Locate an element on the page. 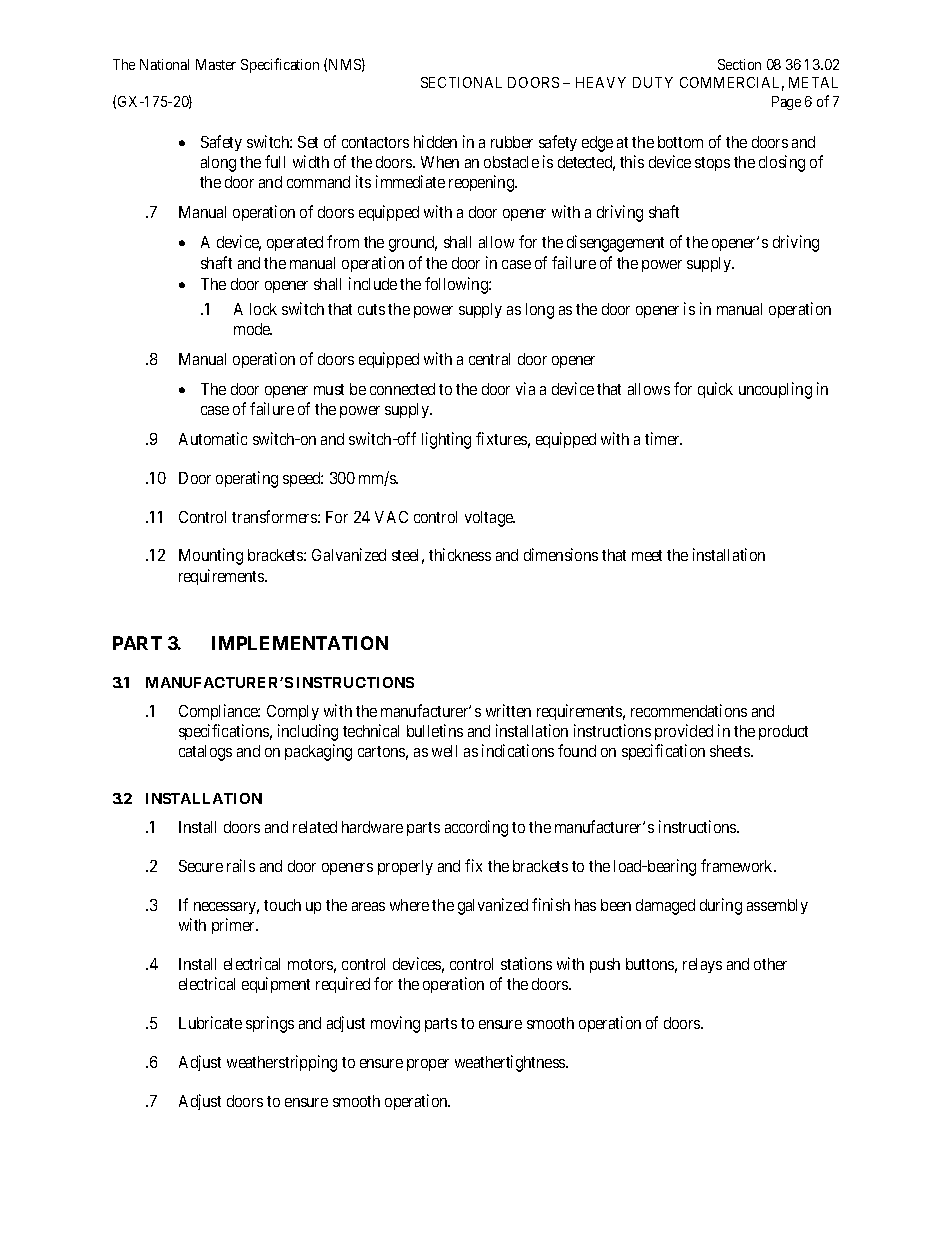  COMMERCIAL is located at coordinates (732, 84).
